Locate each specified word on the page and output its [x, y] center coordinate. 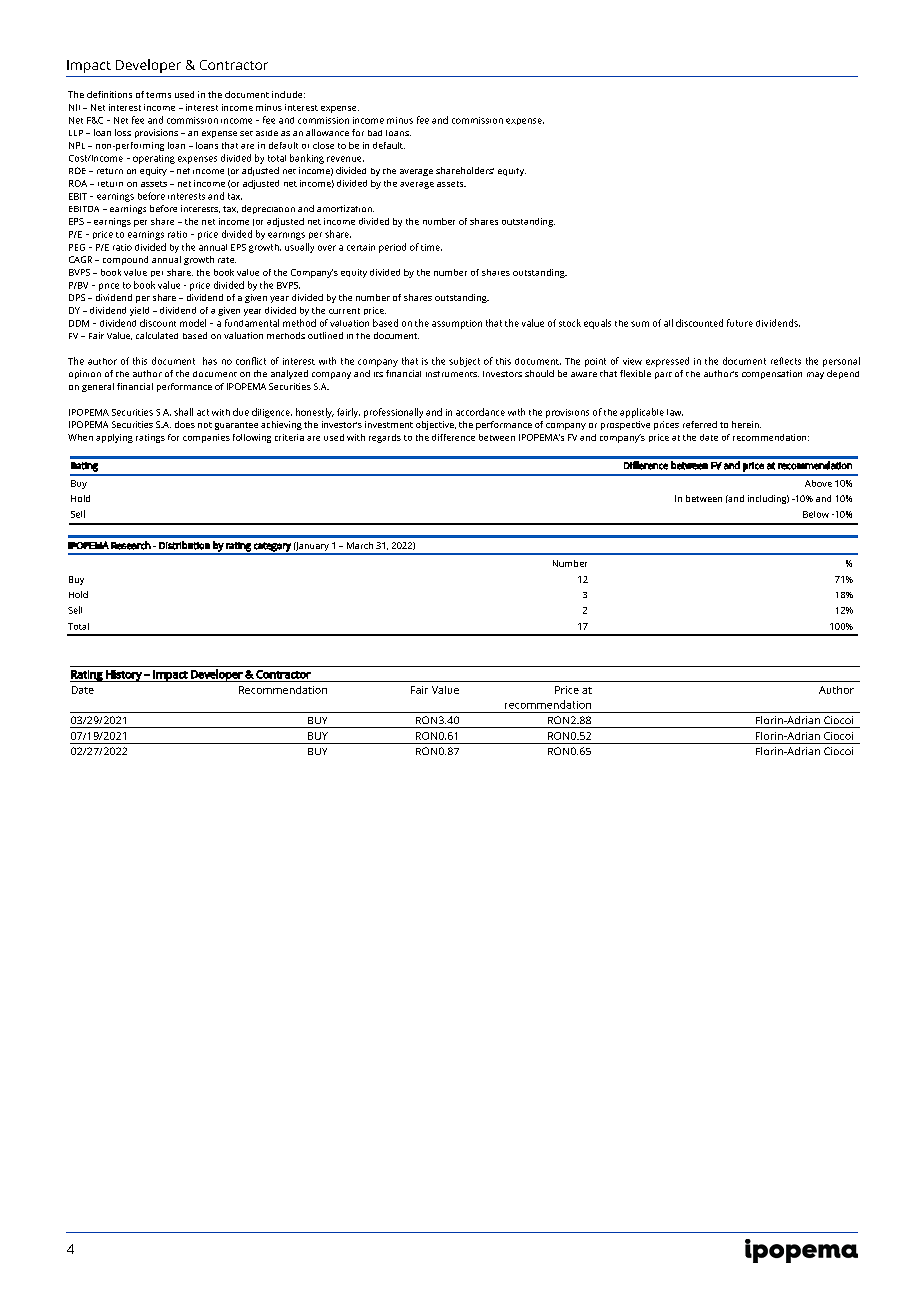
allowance [327, 132]
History [124, 676]
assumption [457, 324]
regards [385, 438]
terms [158, 95]
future [740, 323]
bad [375, 133]
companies [206, 438]
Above [818, 483]
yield [139, 311]
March [360, 545]
